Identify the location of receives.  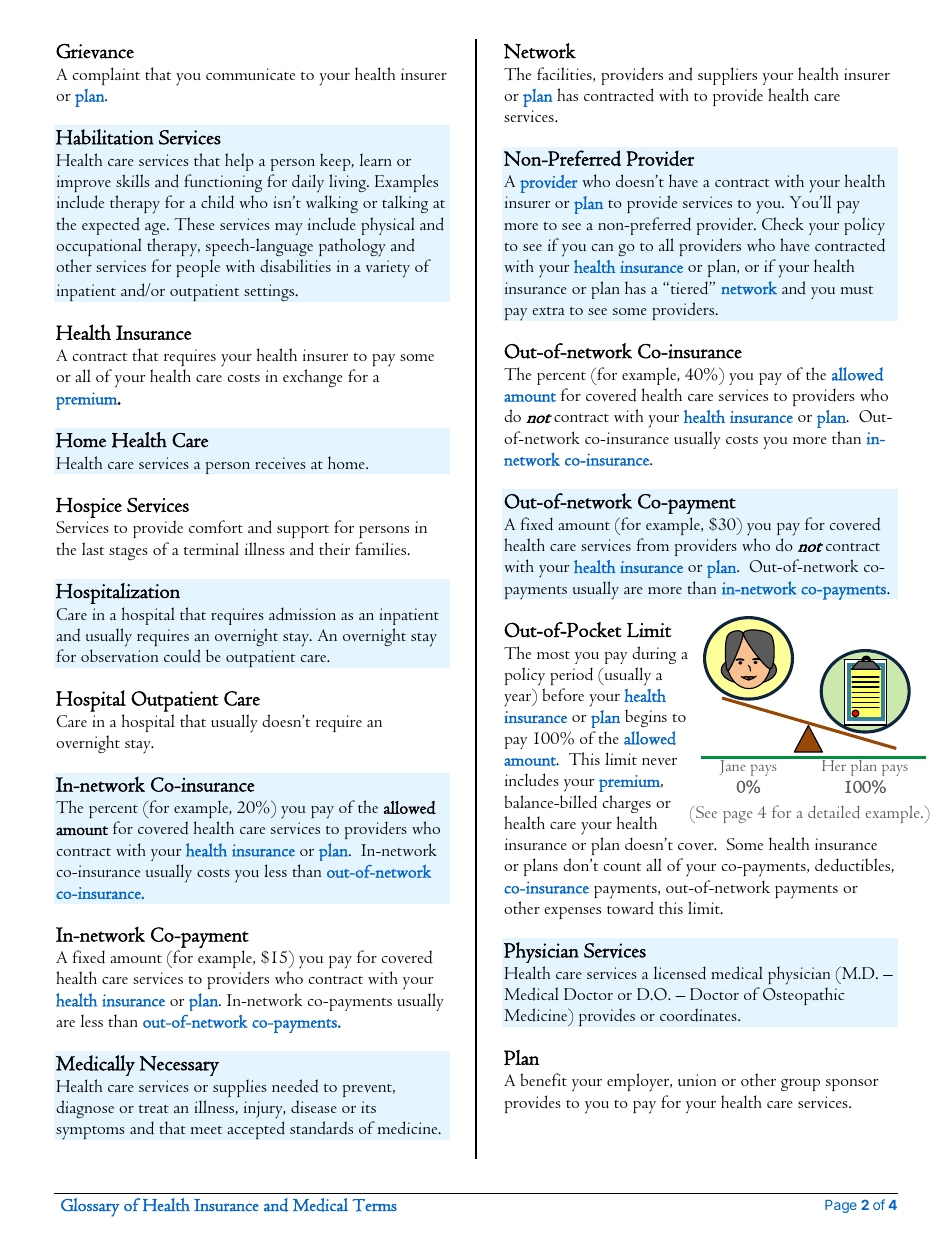
(280, 463).
